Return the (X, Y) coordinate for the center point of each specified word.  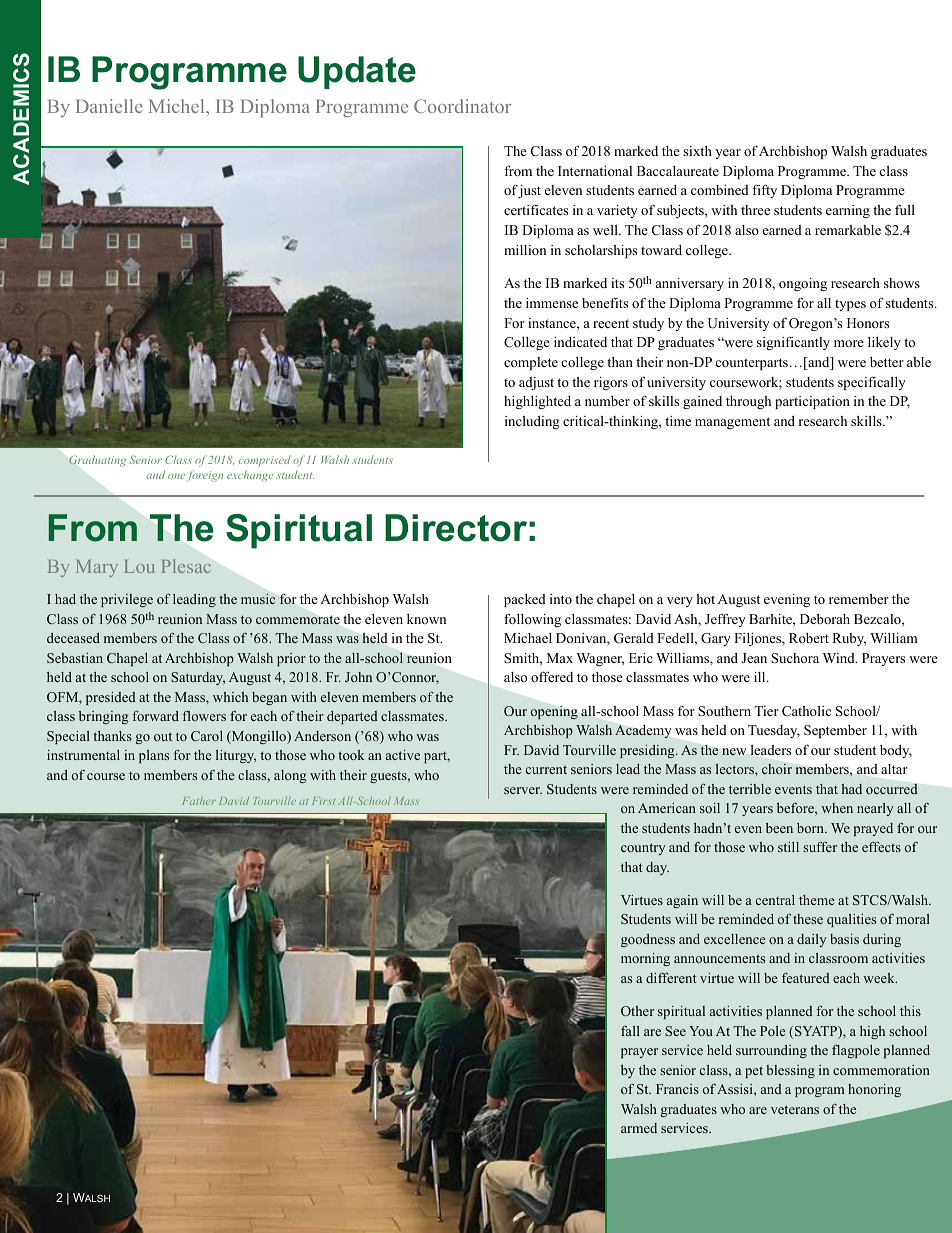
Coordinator (462, 106)
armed (639, 1128)
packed (525, 600)
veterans (795, 1109)
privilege (127, 600)
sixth (697, 151)
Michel (178, 106)
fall (630, 1031)
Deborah (825, 619)
